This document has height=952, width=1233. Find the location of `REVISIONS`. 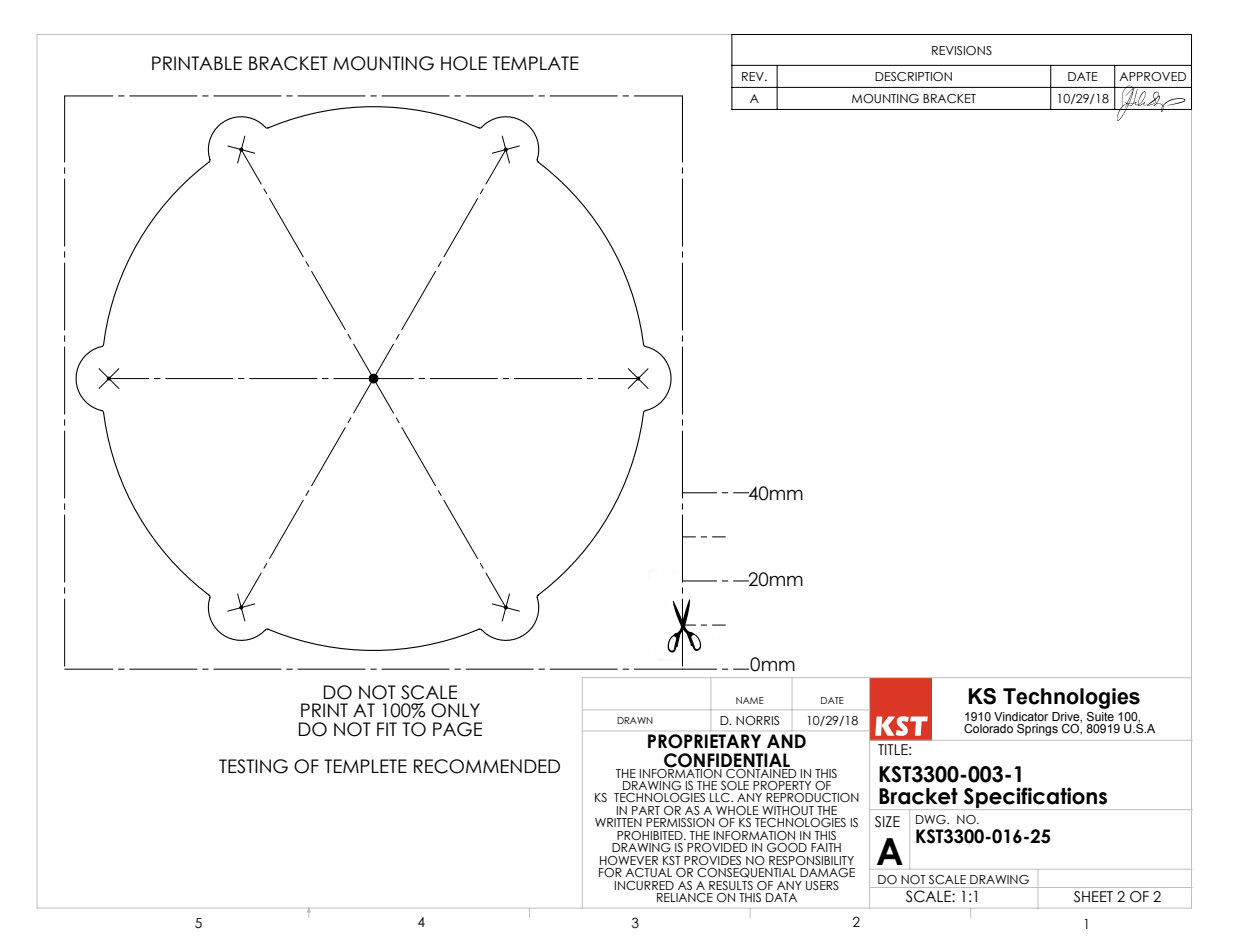

REVISIONS is located at coordinates (962, 50).
